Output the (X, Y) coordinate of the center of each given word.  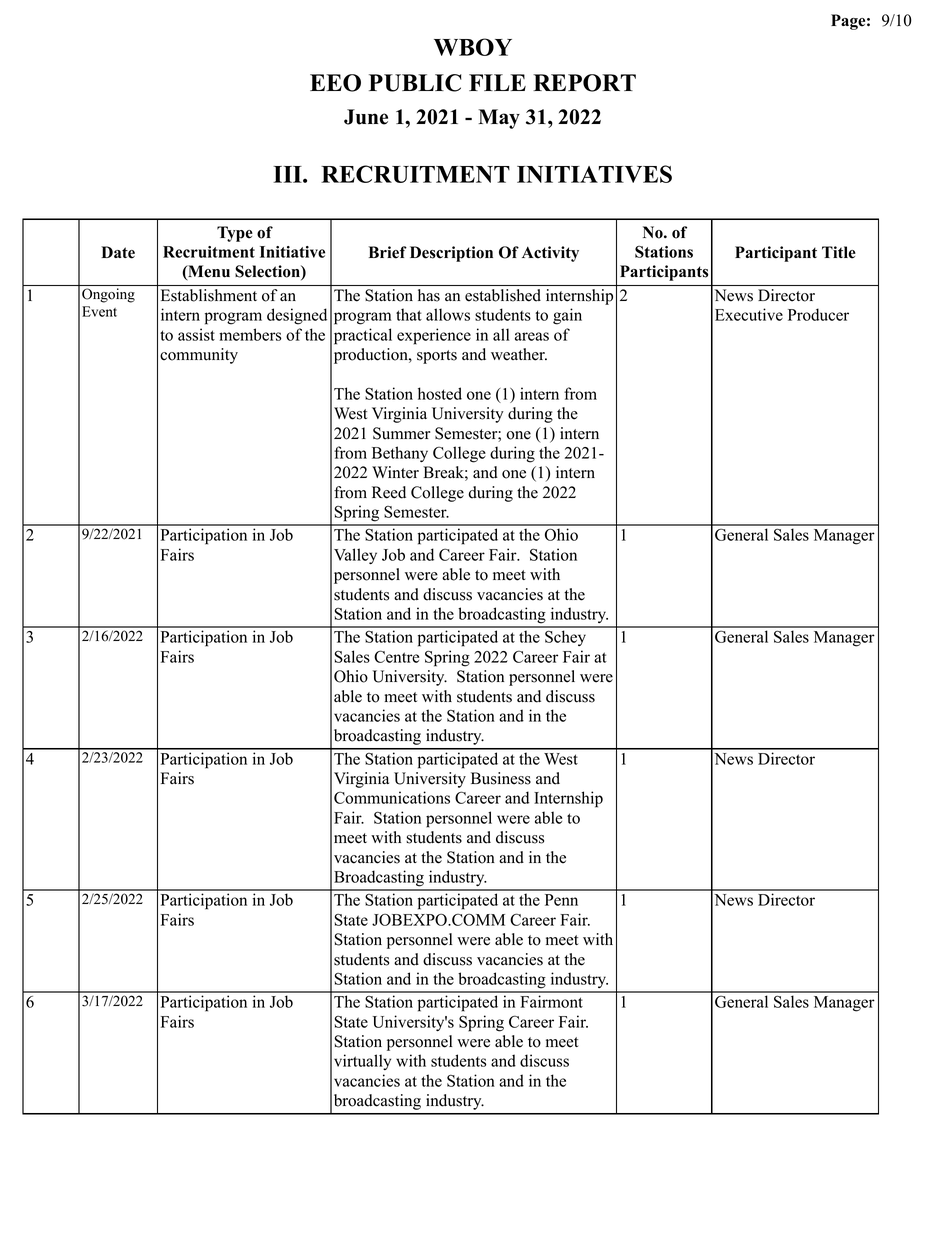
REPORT (584, 83)
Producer (818, 314)
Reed (389, 492)
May (499, 119)
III (288, 174)
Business (501, 778)
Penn (561, 900)
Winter (395, 472)
